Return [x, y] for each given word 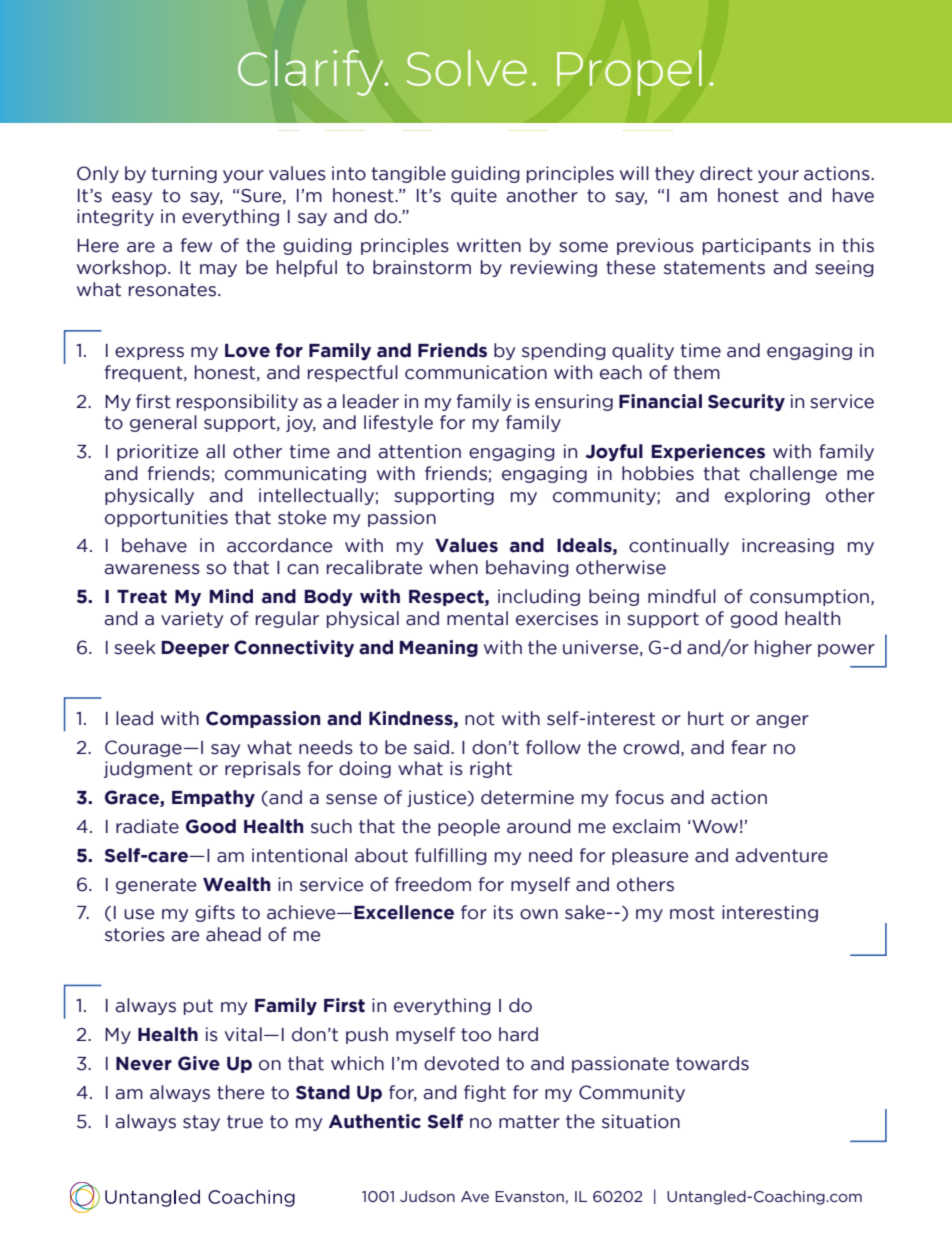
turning [184, 174]
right [491, 769]
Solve [467, 68]
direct [726, 173]
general [163, 423]
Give [199, 1063]
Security [746, 402]
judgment [148, 769]
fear [749, 747]
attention [420, 451]
